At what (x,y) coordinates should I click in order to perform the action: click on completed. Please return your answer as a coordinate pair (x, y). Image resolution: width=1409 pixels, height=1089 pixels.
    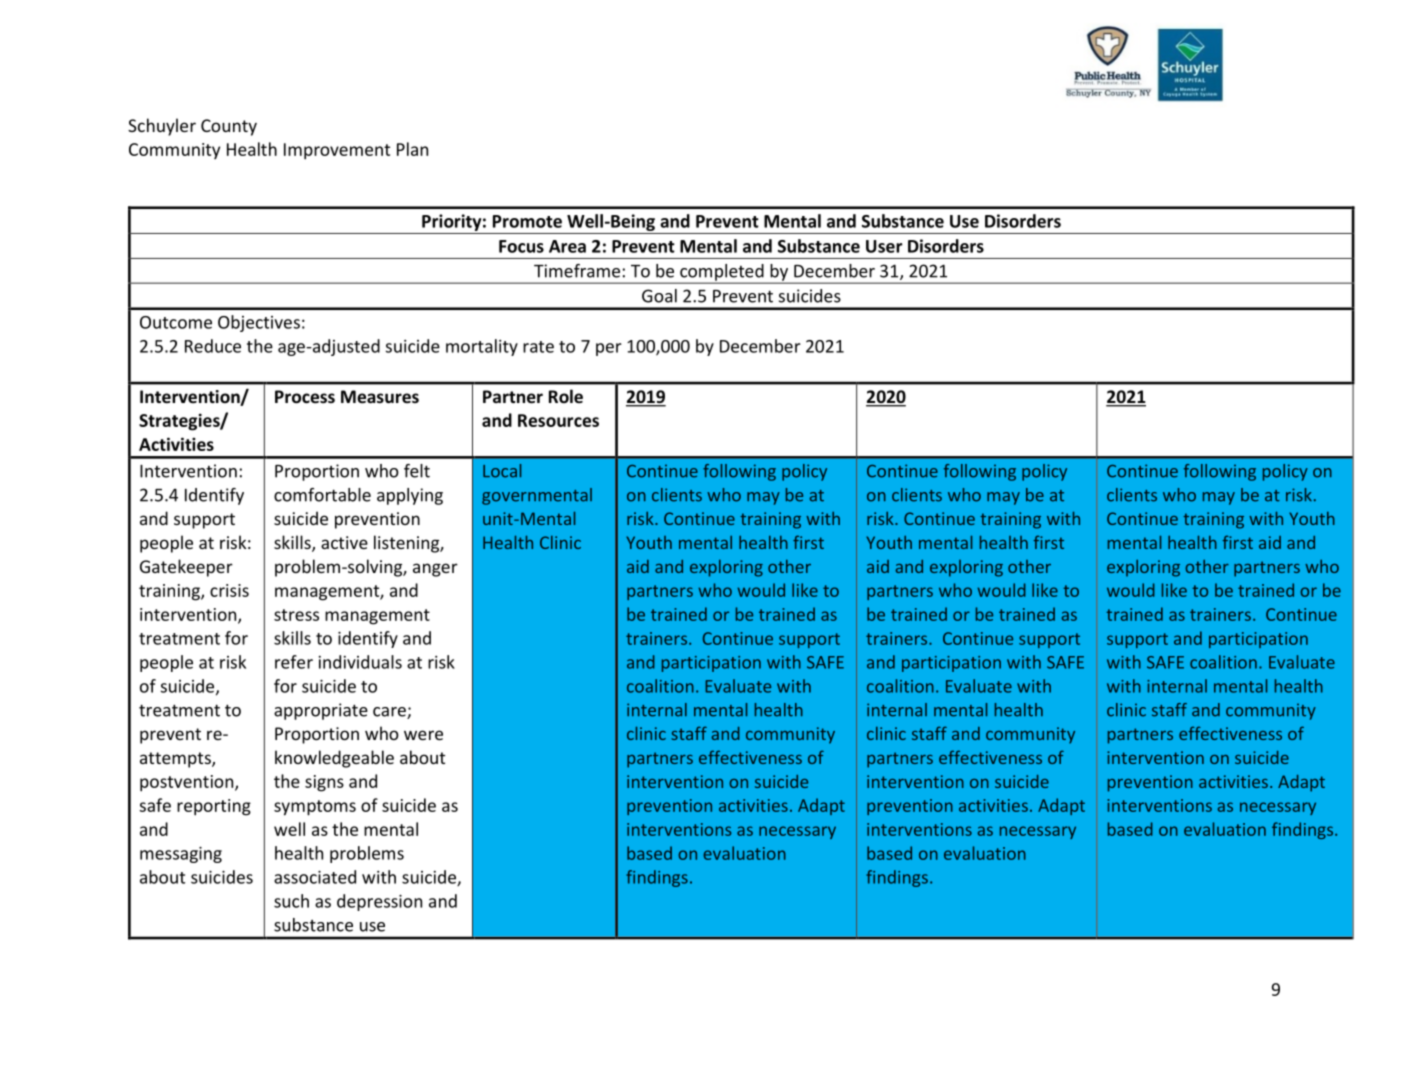
    Looking at the image, I should click on (722, 273).
